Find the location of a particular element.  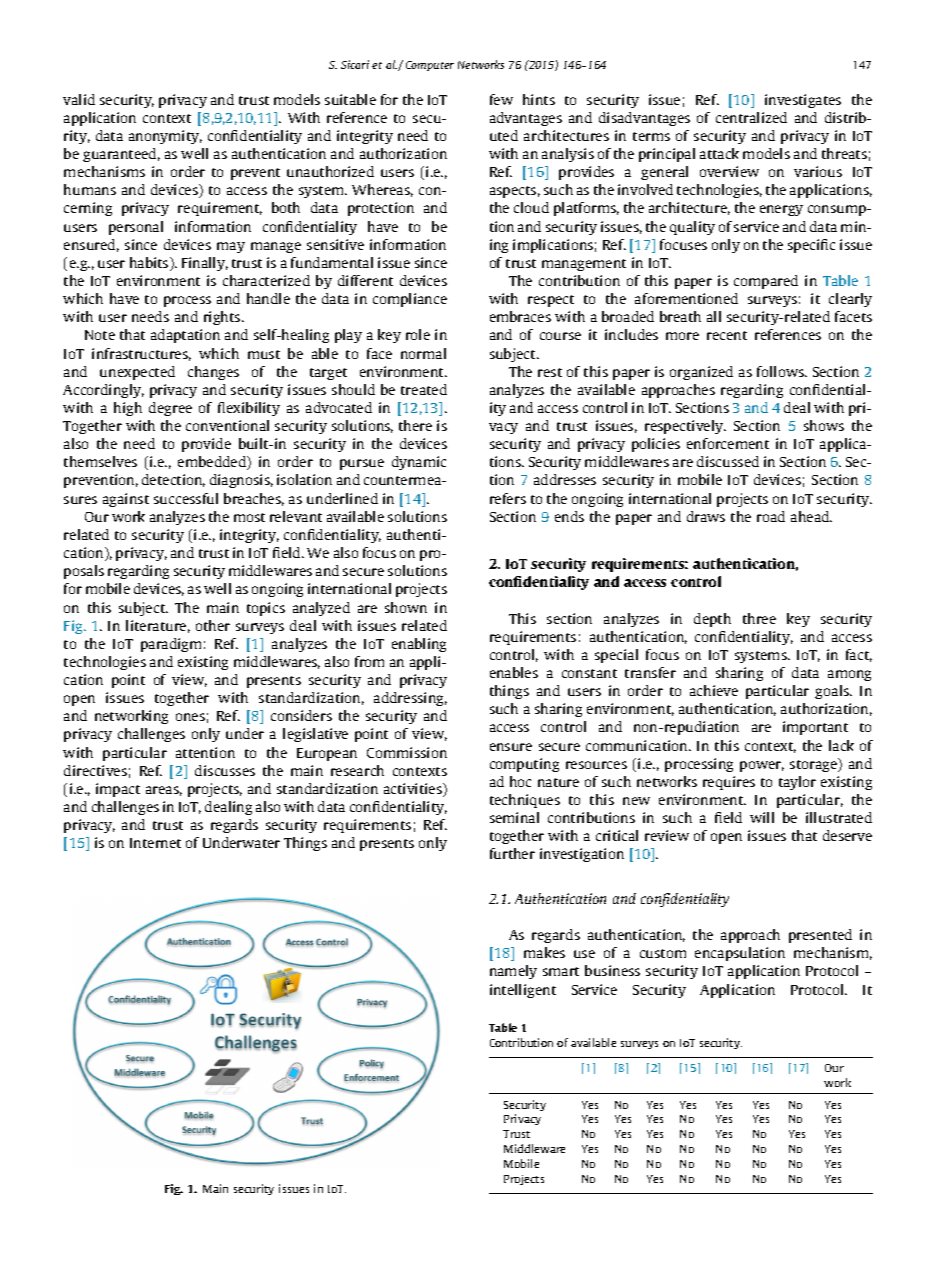

Internet is located at coordinates (155, 843).
